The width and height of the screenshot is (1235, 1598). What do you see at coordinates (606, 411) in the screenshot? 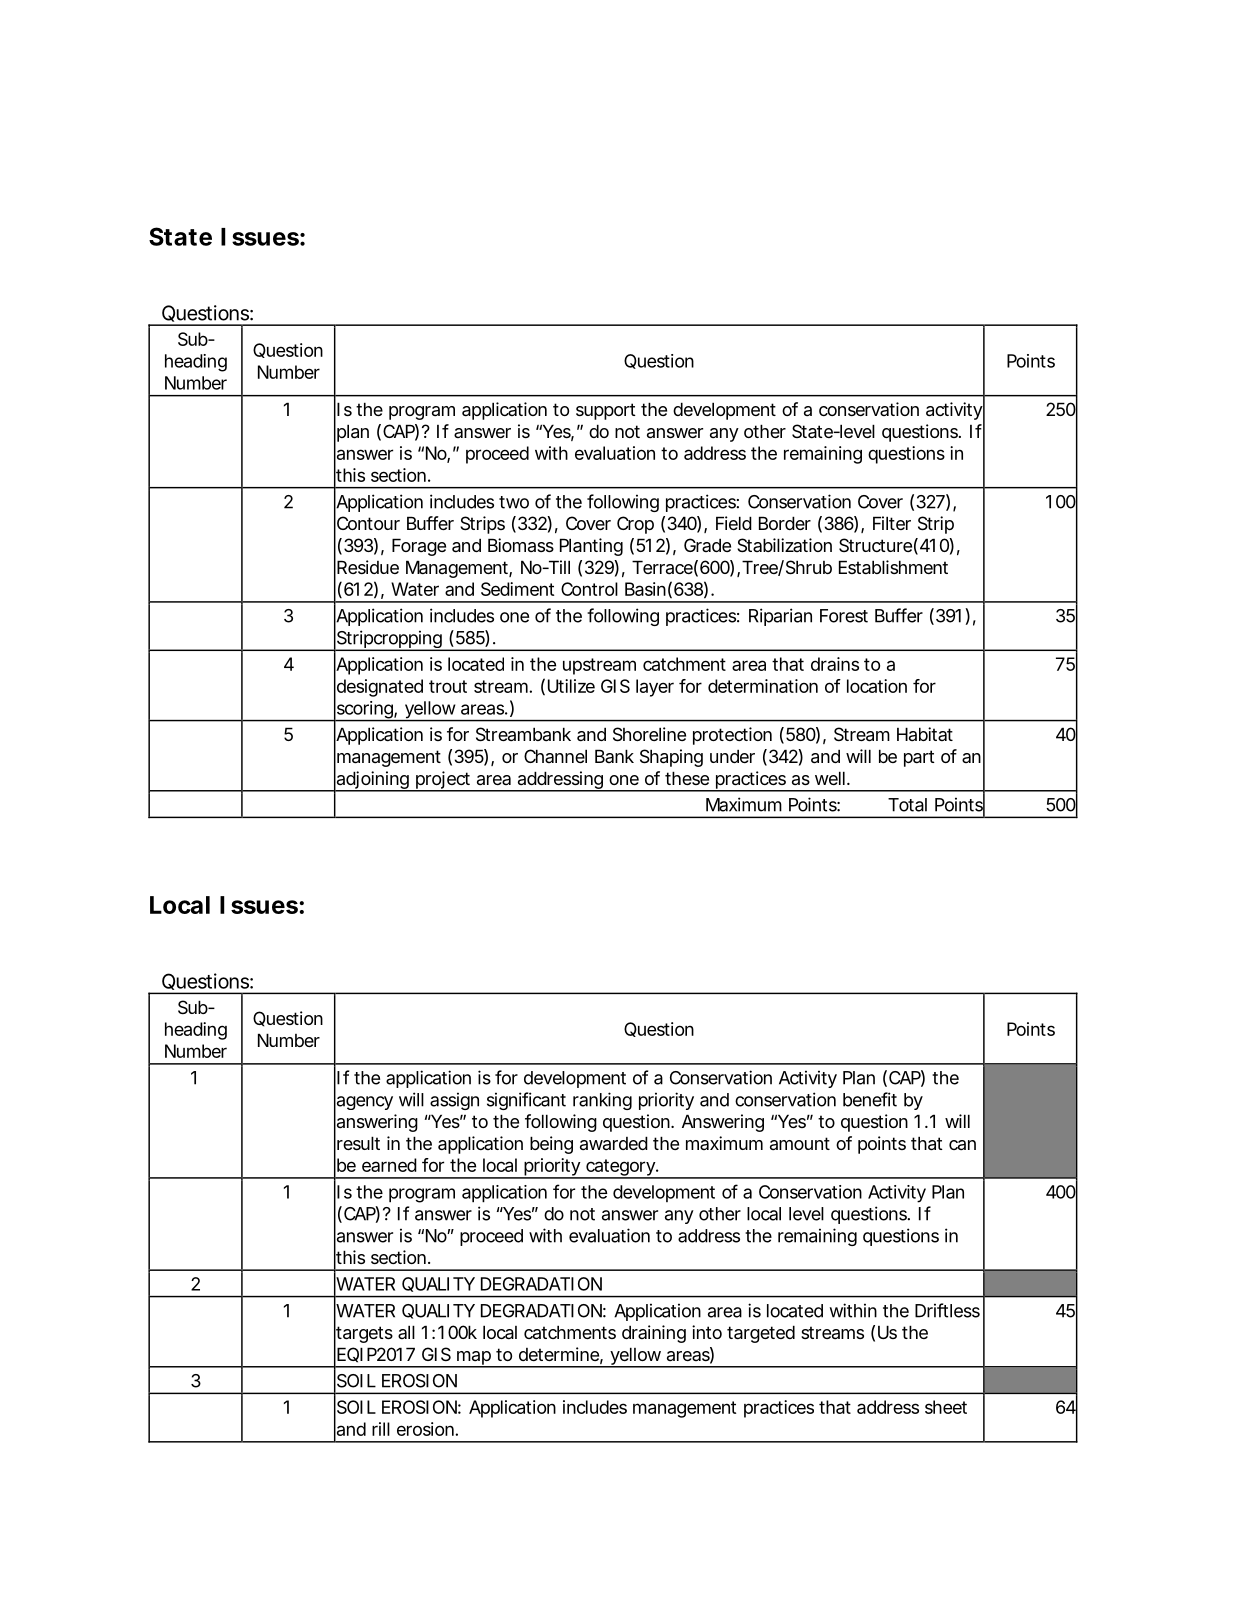
I see `support` at bounding box center [606, 411].
